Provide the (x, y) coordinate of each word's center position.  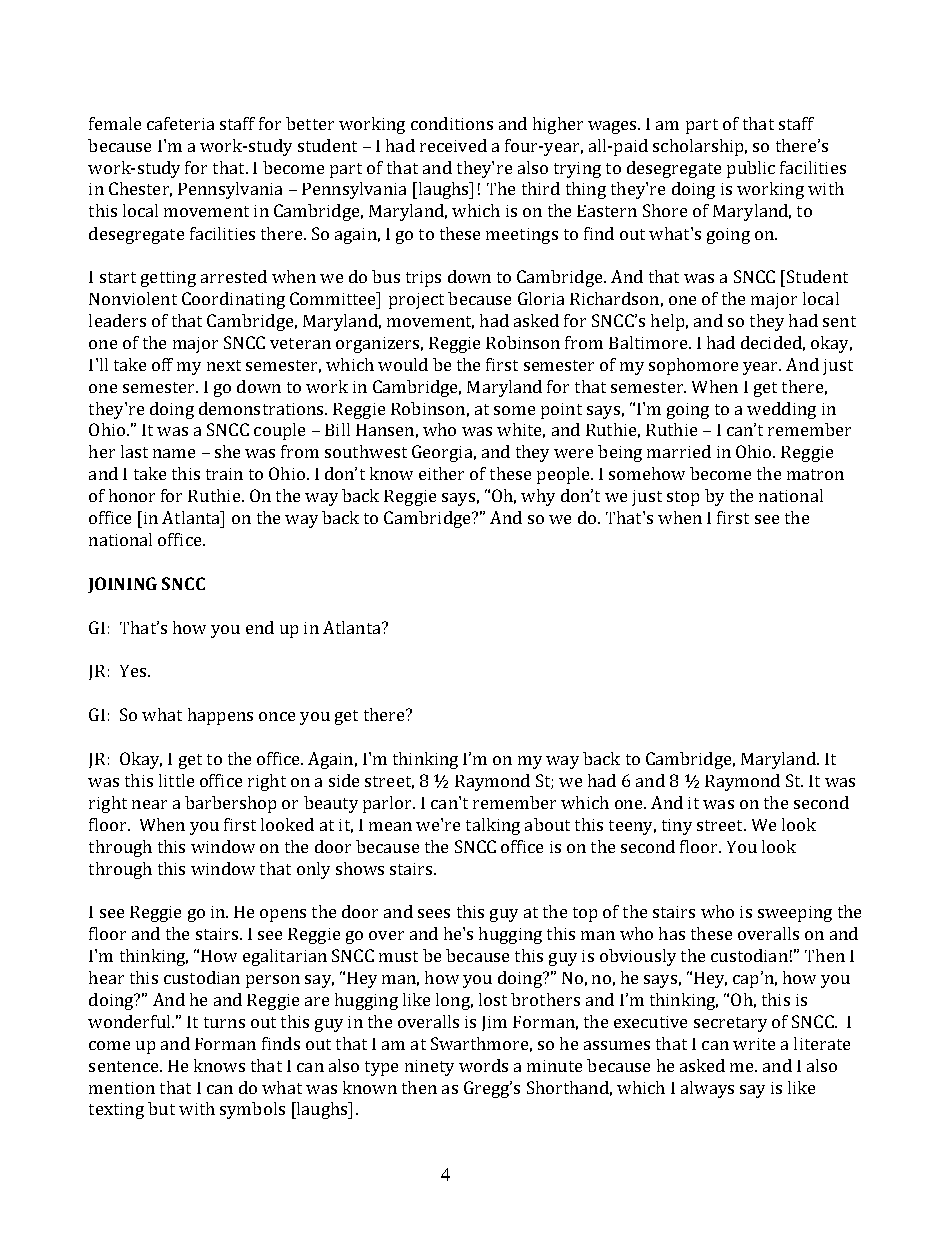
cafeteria (180, 123)
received (453, 145)
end (260, 627)
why (538, 497)
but (161, 1108)
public (751, 169)
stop (683, 498)
